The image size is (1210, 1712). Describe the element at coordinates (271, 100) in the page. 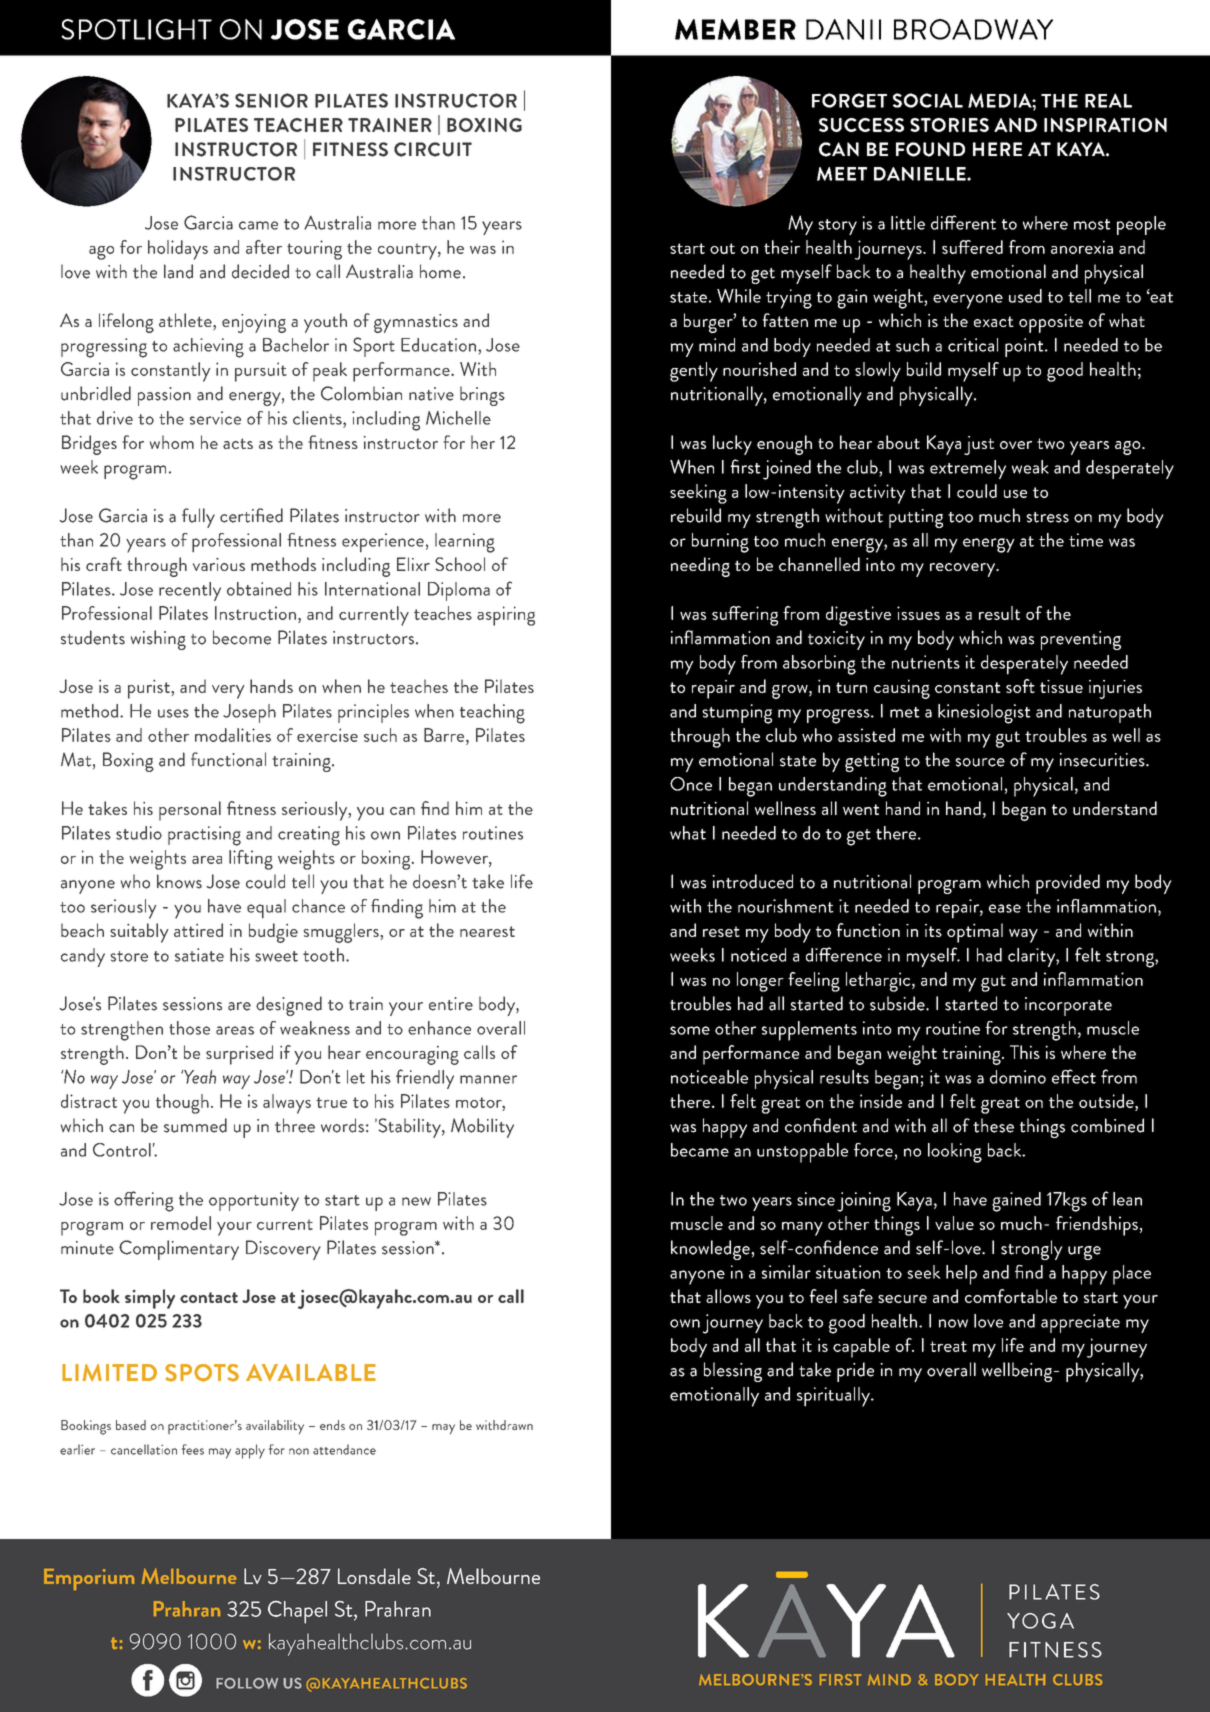

I see `SENIOR` at that location.
